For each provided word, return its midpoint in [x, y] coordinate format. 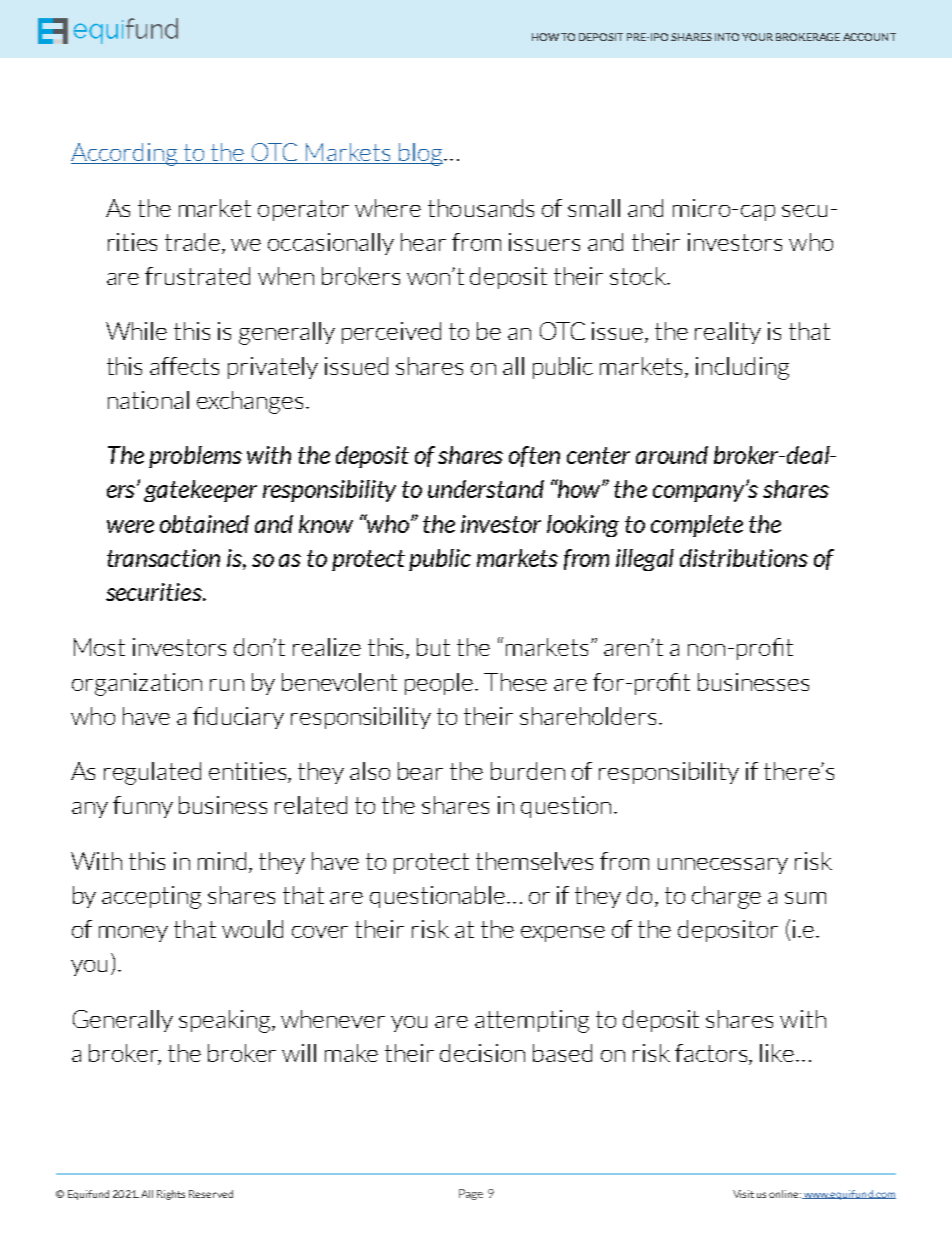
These [515, 682]
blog [421, 154]
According [126, 154]
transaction [163, 558]
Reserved [211, 1194]
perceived [391, 333]
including [742, 368]
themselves [534, 861]
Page [471, 1194]
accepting [151, 897]
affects [184, 366]
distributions [744, 558]
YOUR [757, 37]
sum [805, 898]
